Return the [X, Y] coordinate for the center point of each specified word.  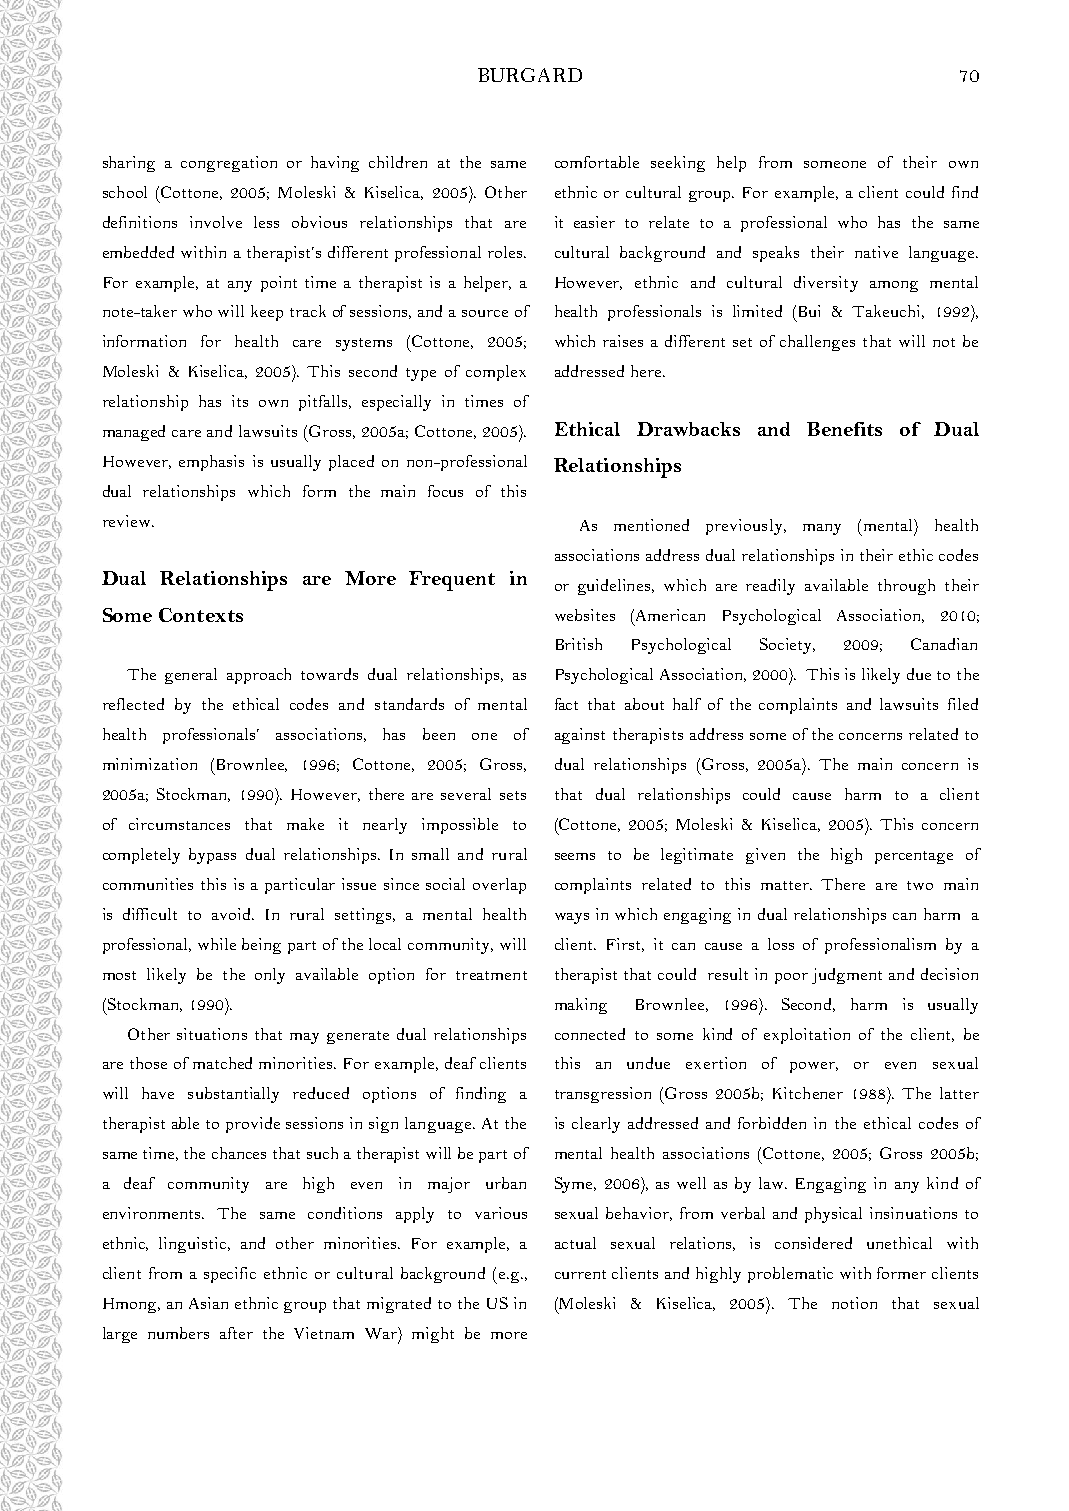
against [580, 736]
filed [963, 704]
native [876, 252]
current [580, 1274]
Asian [208, 1303]
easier [594, 222]
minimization [150, 764]
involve [216, 222]
